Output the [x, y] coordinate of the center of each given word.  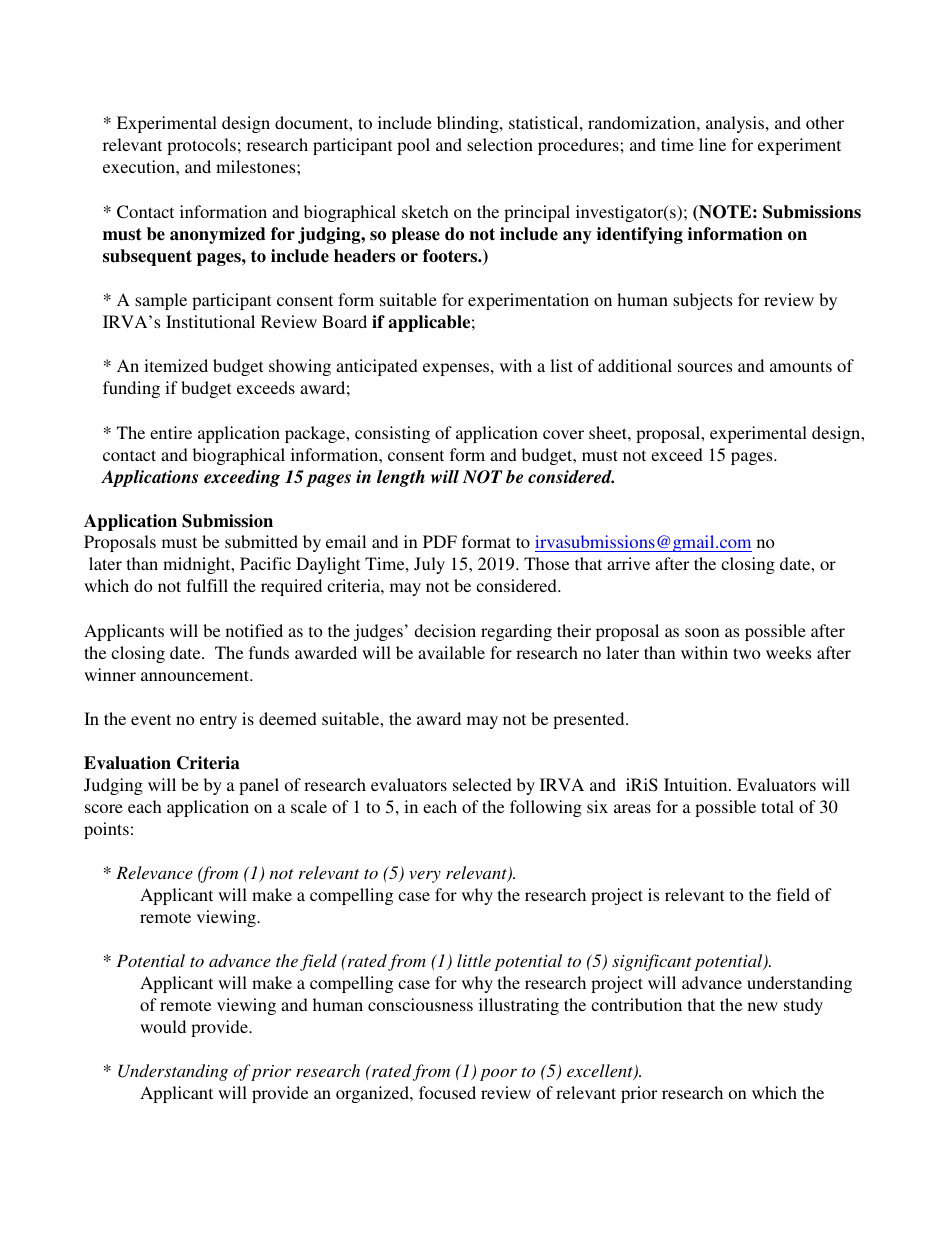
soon [702, 632]
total [777, 806]
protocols [201, 146]
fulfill [207, 585]
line [712, 144]
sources [705, 367]
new [763, 1006]
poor [498, 1075]
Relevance [154, 872]
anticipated [377, 367]
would [163, 1026]
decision [445, 630]
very [425, 877]
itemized [176, 365]
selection [500, 144]
